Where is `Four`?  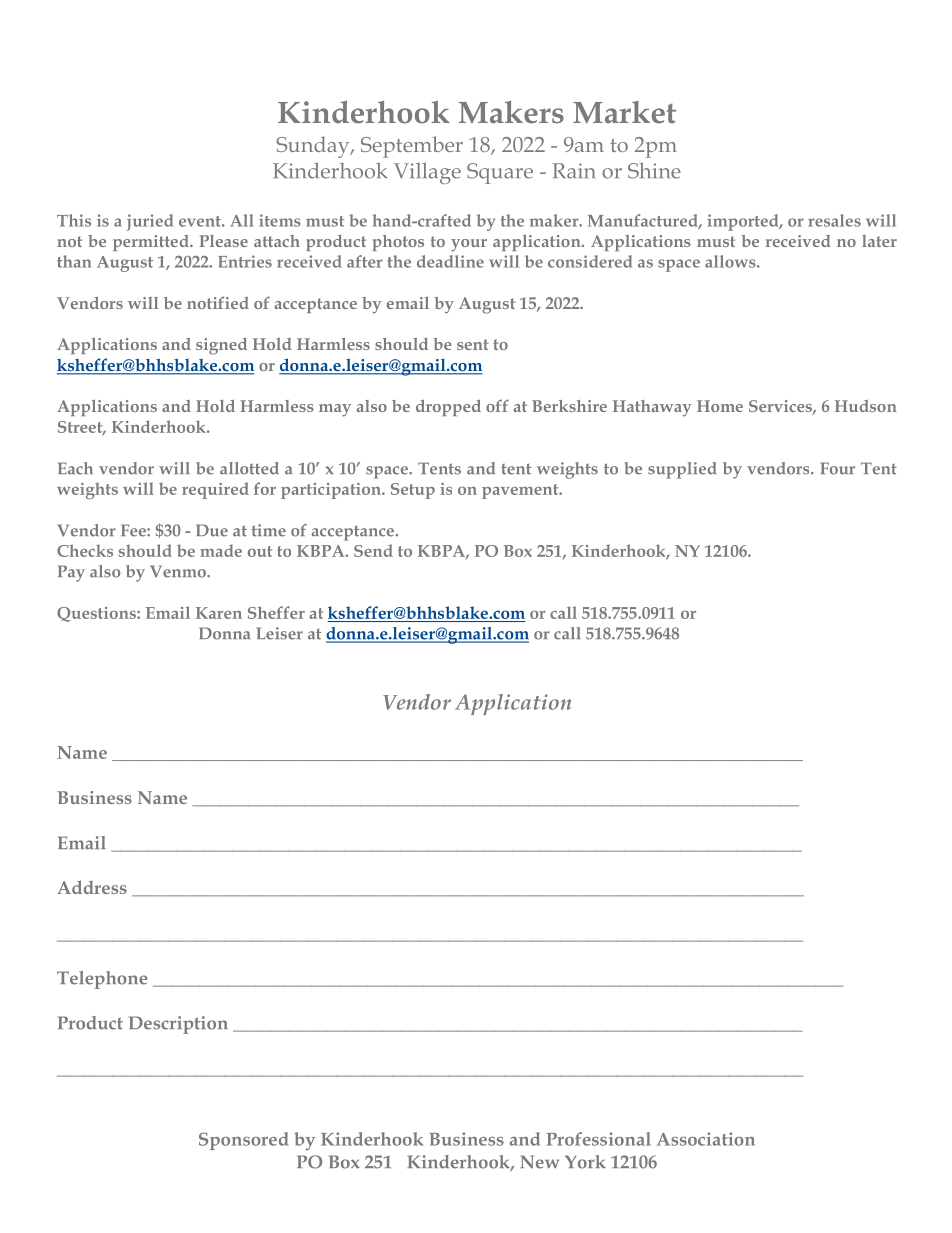 Four is located at coordinates (837, 468).
